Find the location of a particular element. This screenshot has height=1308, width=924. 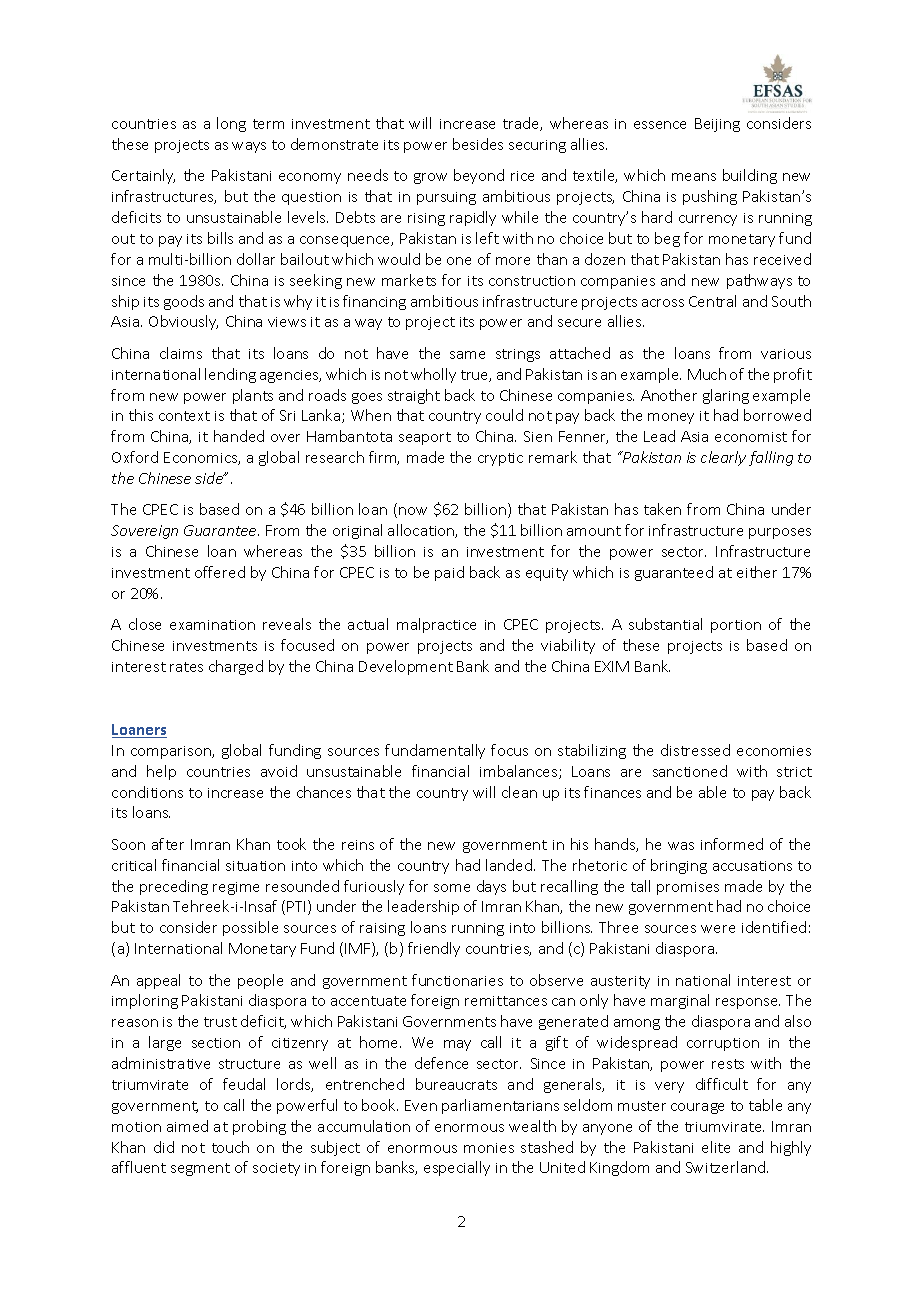

either is located at coordinates (757, 572).
